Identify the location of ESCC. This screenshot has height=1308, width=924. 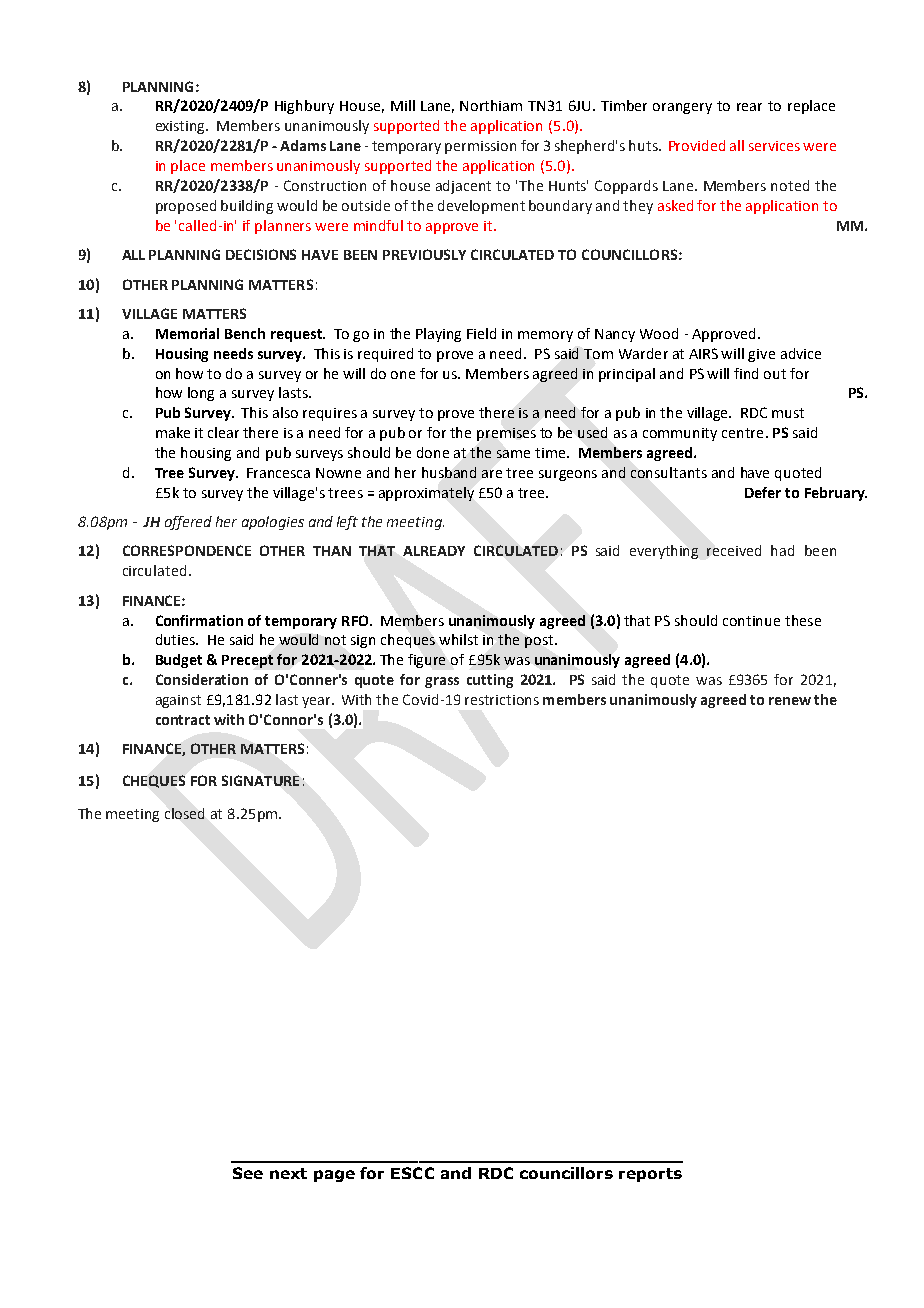
(412, 1173).
